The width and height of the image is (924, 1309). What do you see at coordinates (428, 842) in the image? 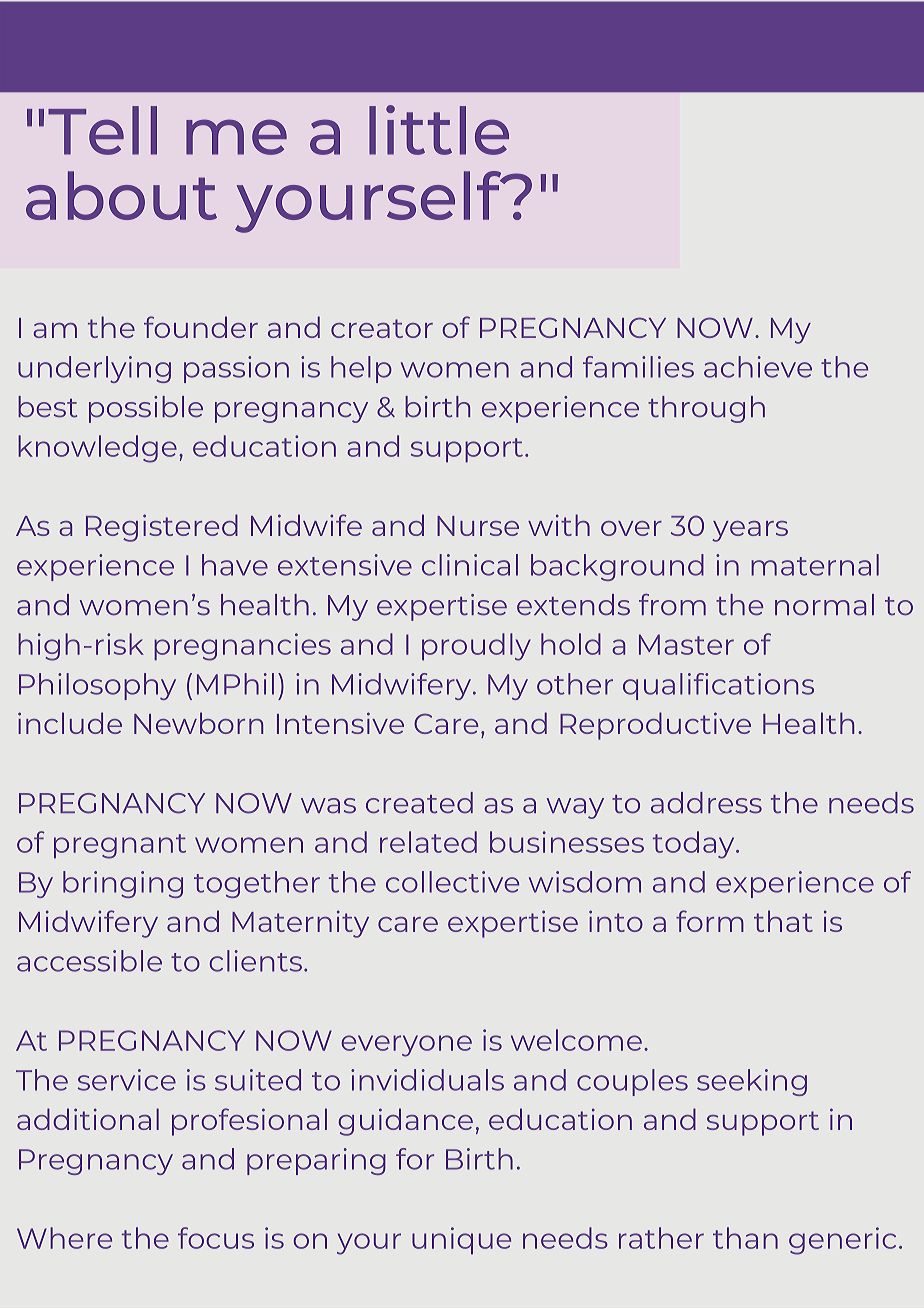
I see `related` at bounding box center [428, 842].
